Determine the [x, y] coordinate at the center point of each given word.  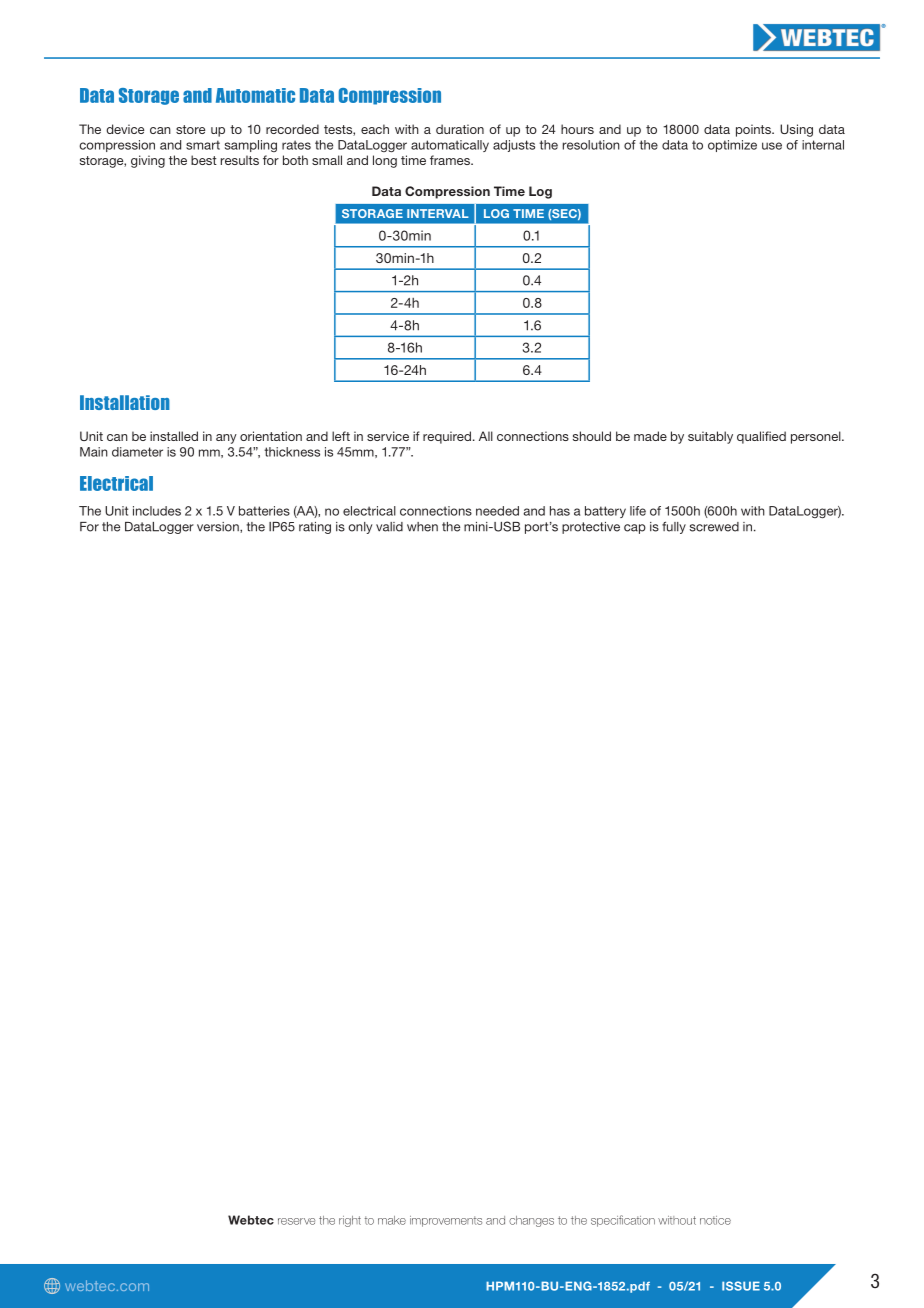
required [447, 437]
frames [451, 160]
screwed [714, 527]
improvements [446, 1221]
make [392, 1220]
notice [715, 1220]
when [422, 527]
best [204, 160]
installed [174, 436]
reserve [296, 1221]
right [350, 1221]
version [219, 527]
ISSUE [741, 1286]
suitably [710, 437]
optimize [732, 146]
